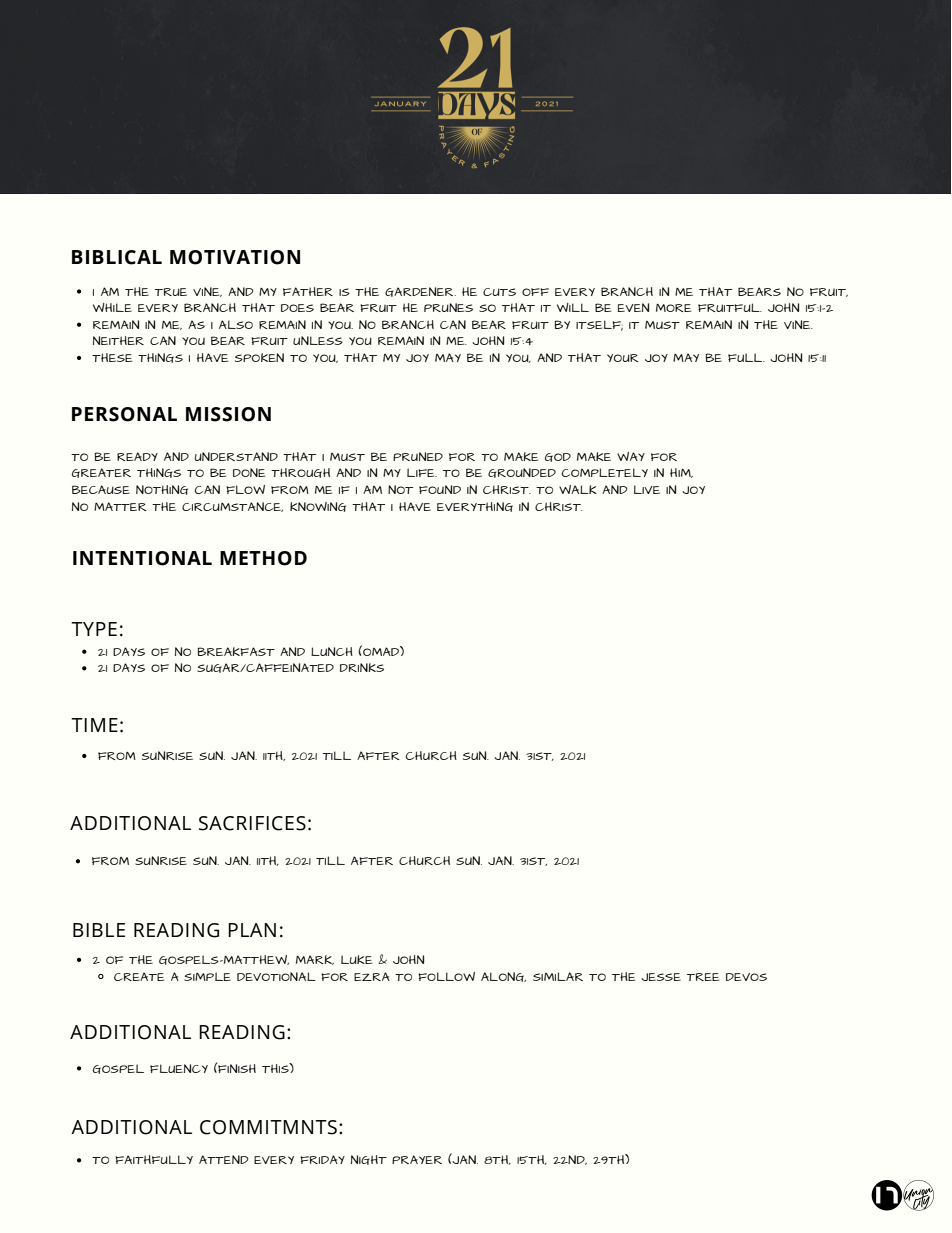 The width and height of the screenshot is (952, 1233). Describe the element at coordinates (171, 292) in the screenshot. I see `TRUE` at that location.
